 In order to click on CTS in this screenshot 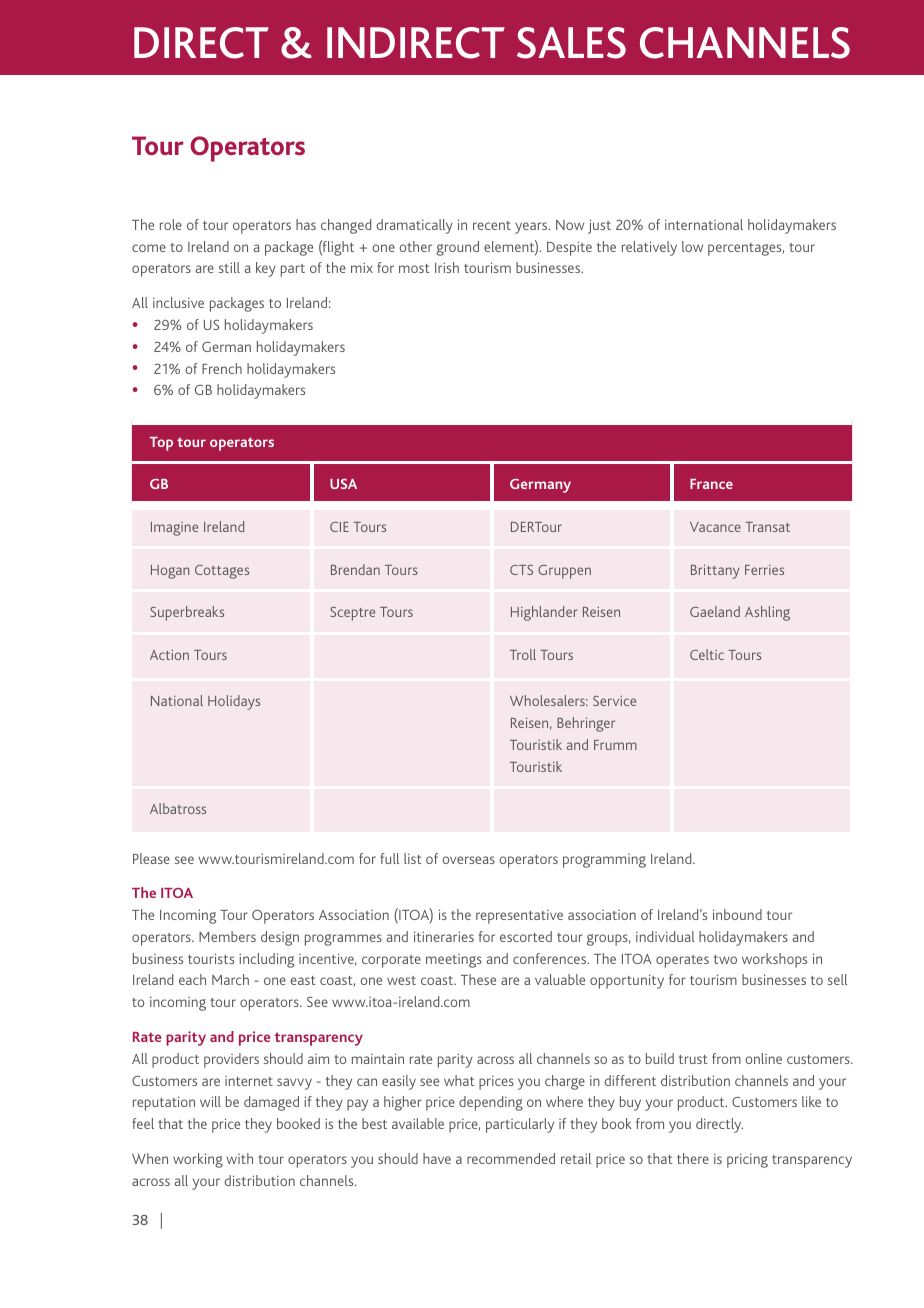, I will do `click(521, 570)`.
